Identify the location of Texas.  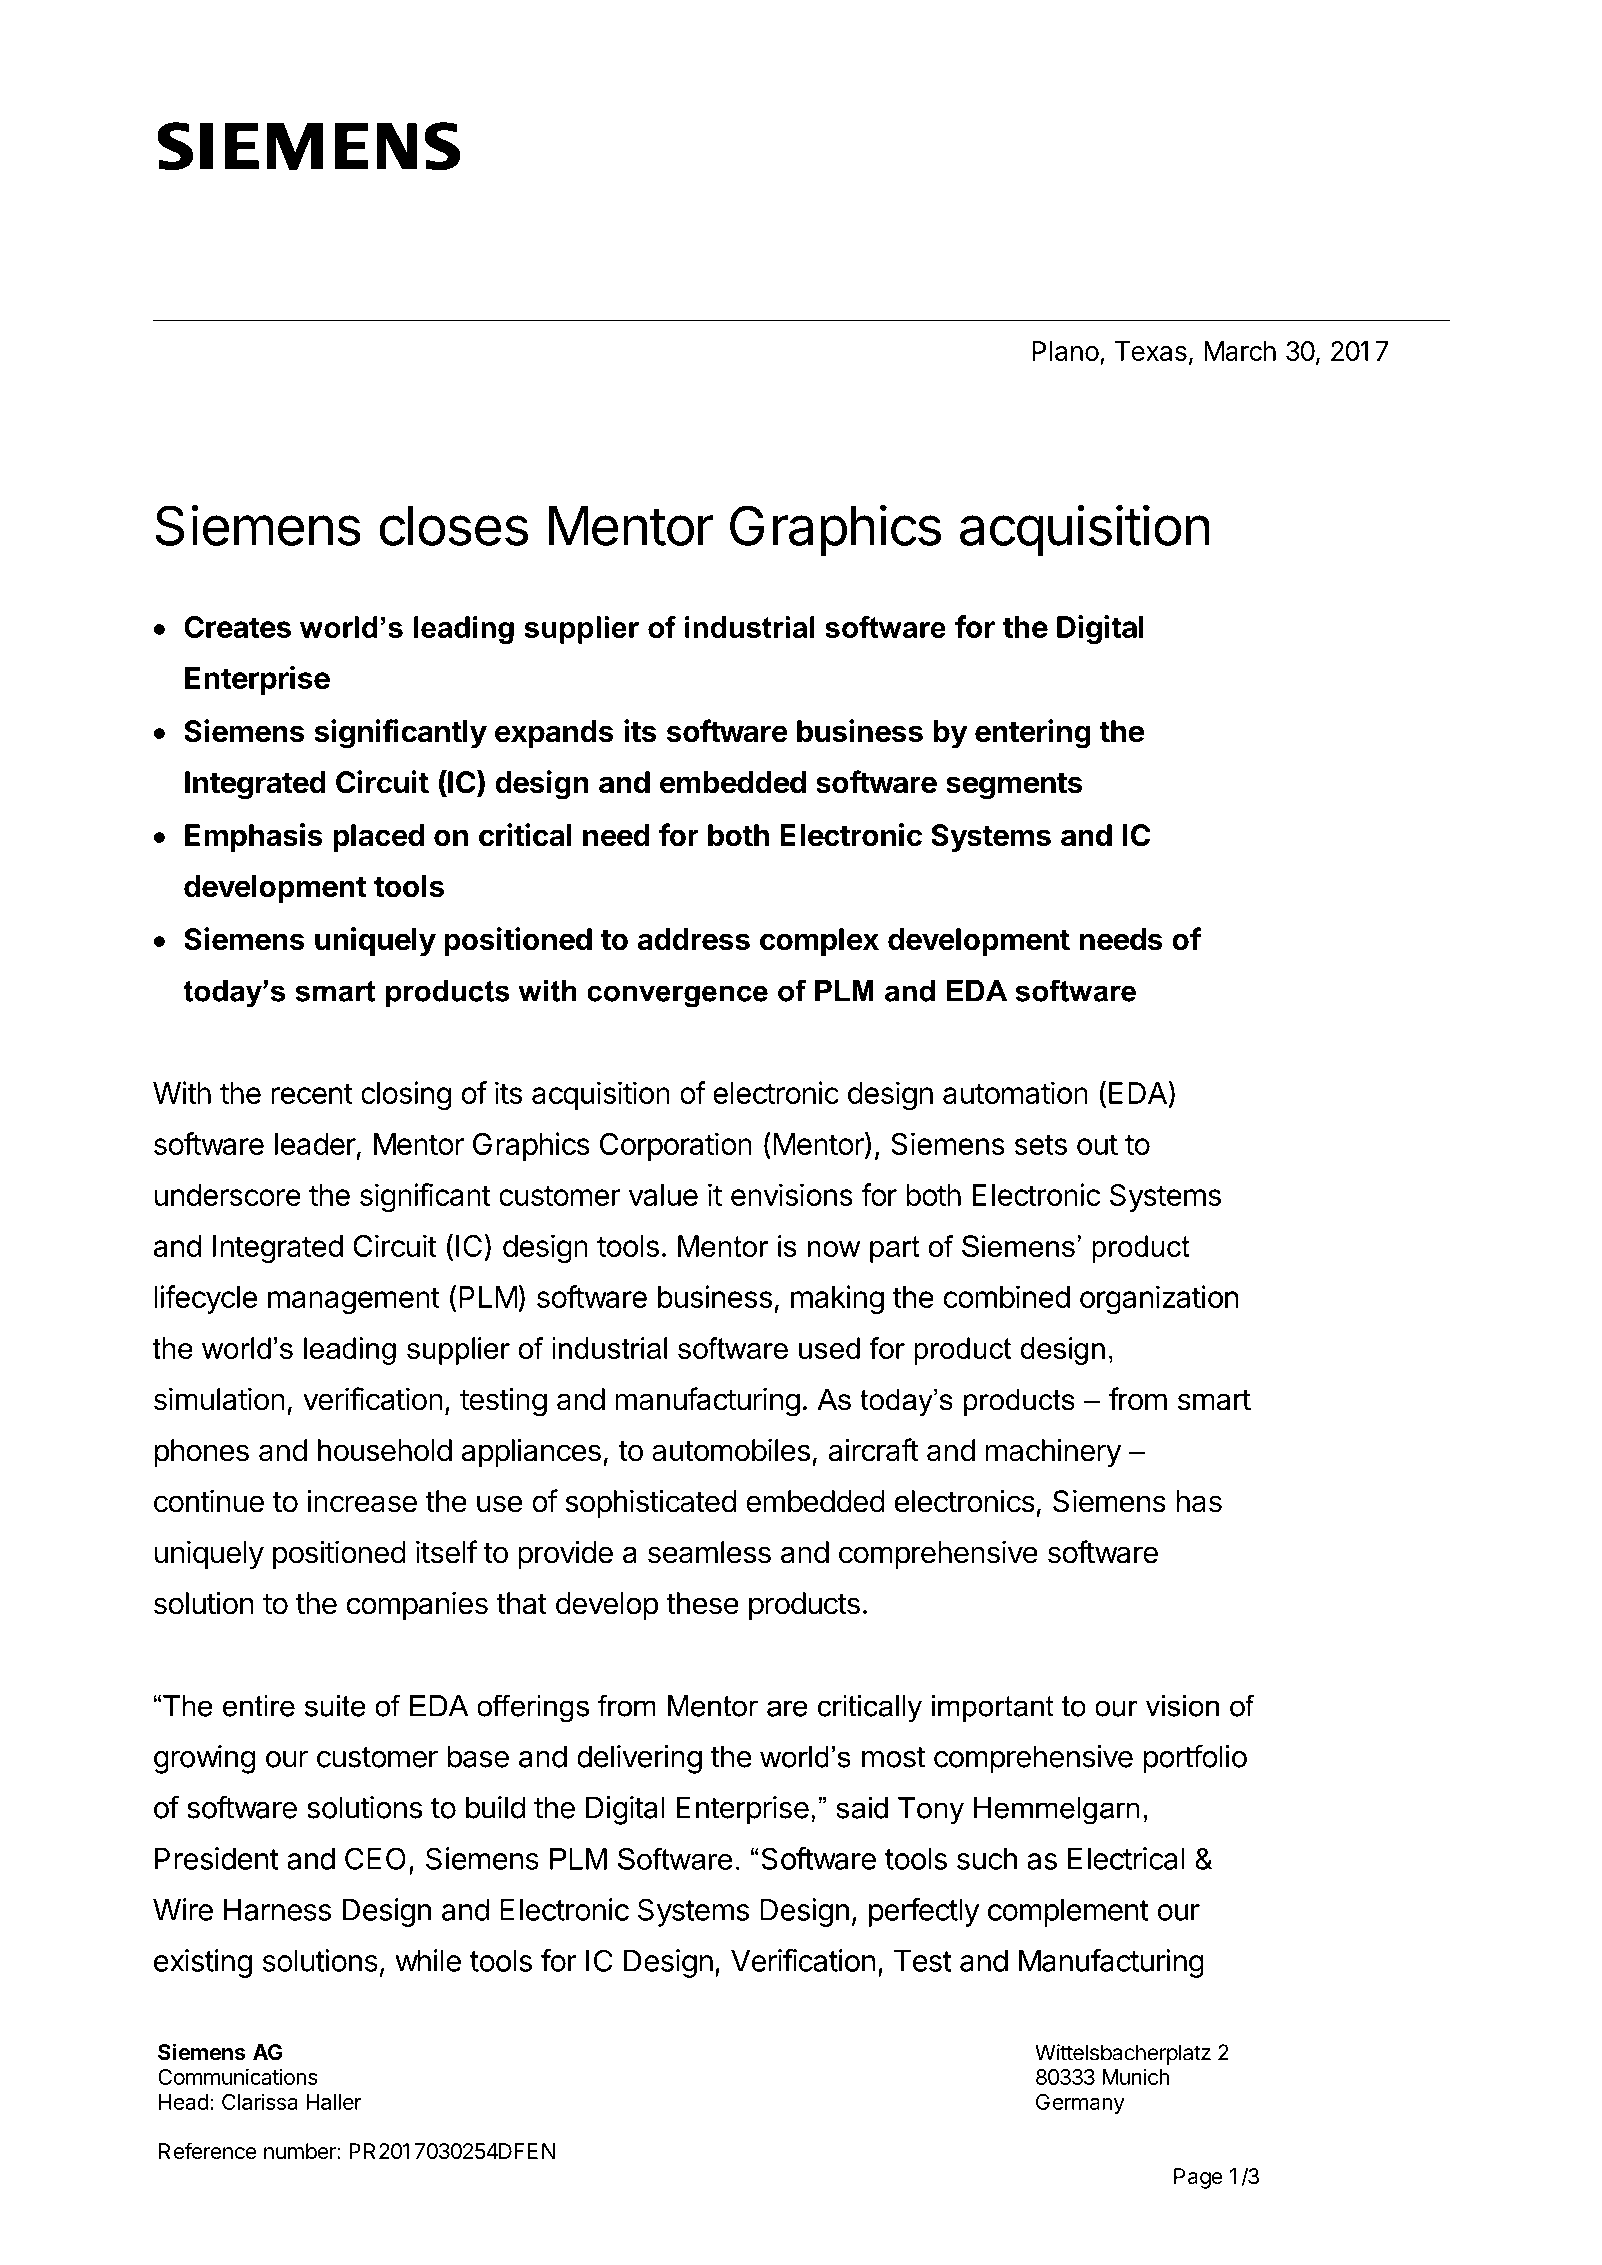
(1151, 351).
